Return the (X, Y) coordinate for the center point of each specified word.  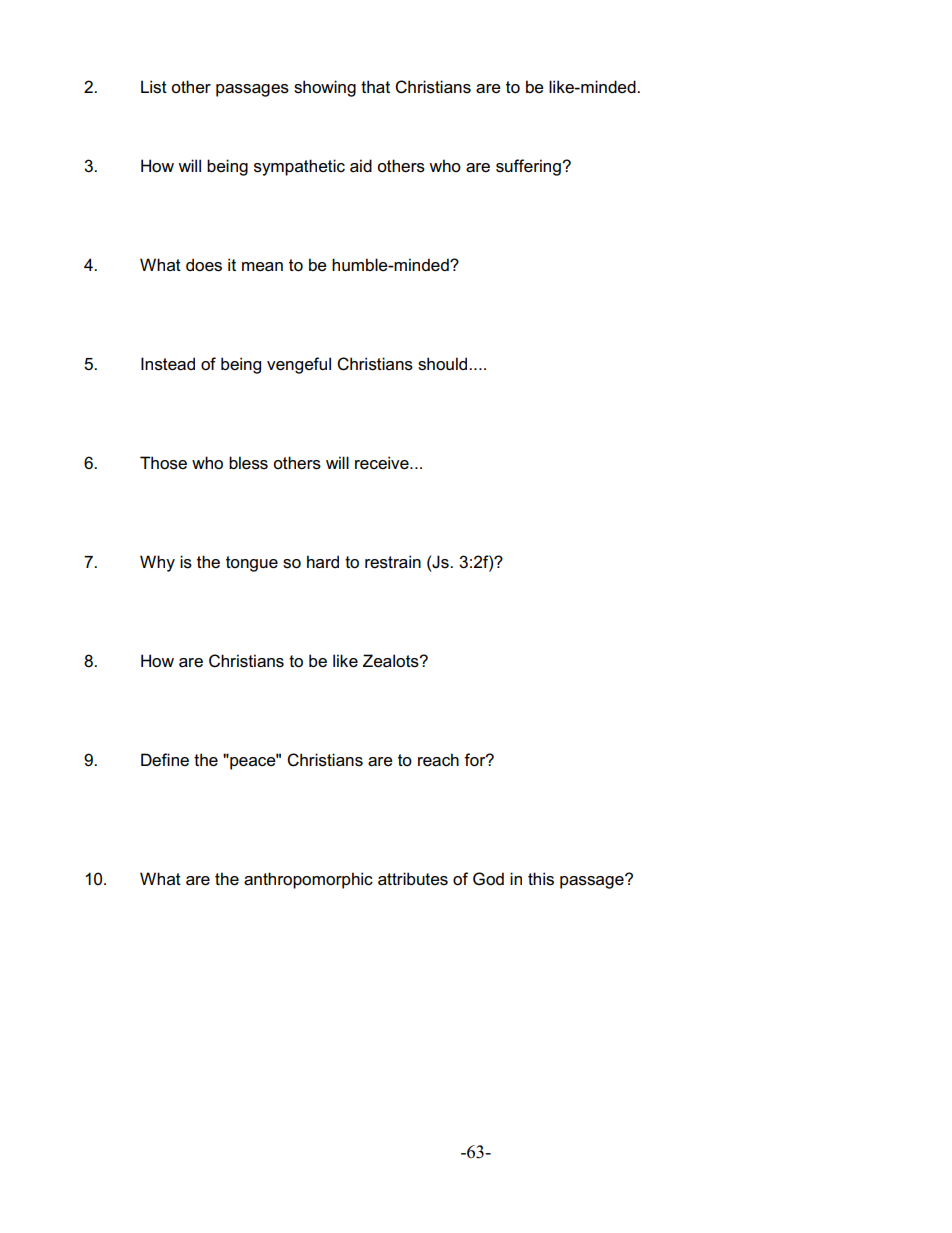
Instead (168, 364)
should (444, 364)
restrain (393, 562)
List (154, 87)
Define (165, 760)
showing (325, 88)
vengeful (299, 365)
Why (157, 563)
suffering (529, 167)
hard (323, 561)
